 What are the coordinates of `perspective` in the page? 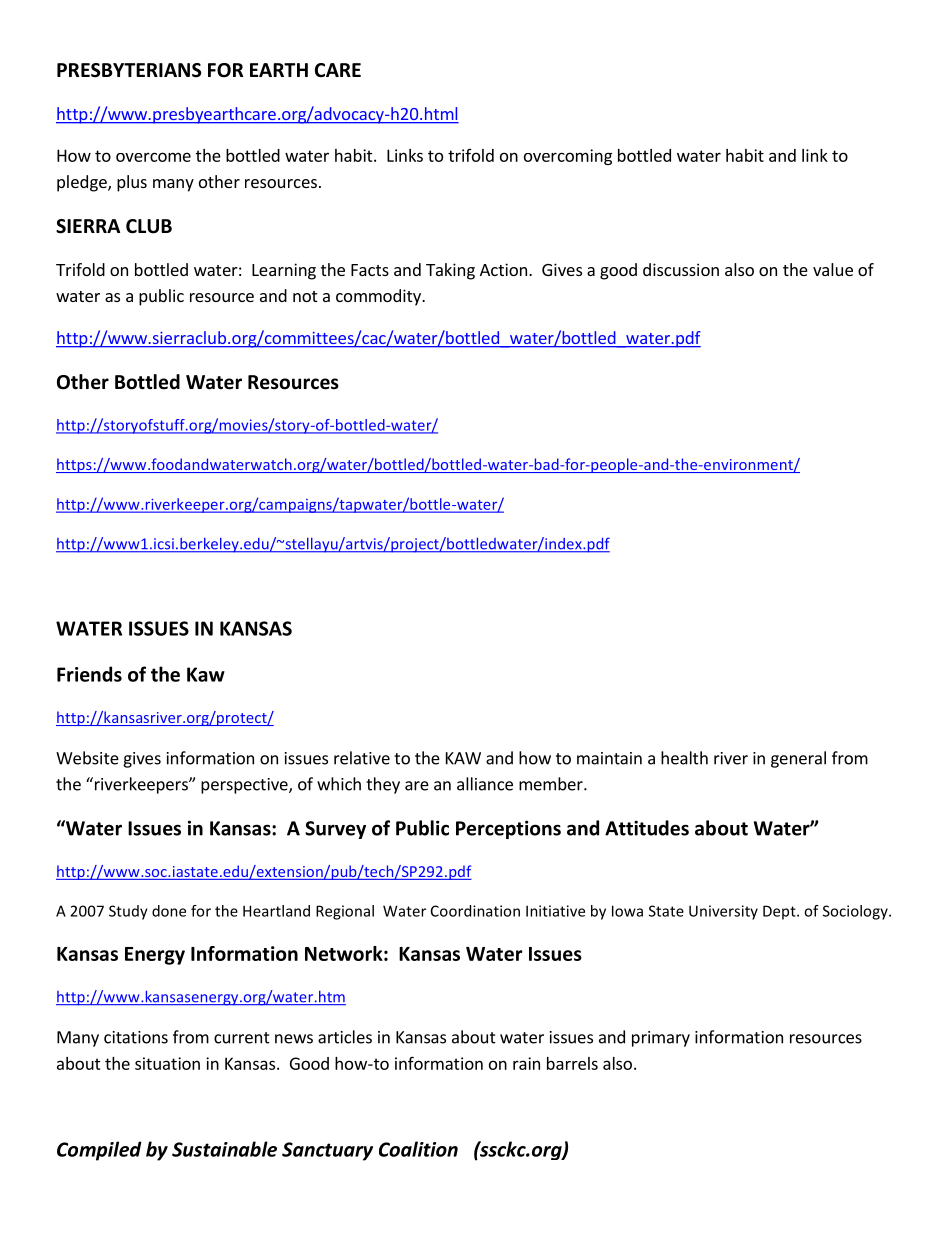 It's located at (245, 786).
